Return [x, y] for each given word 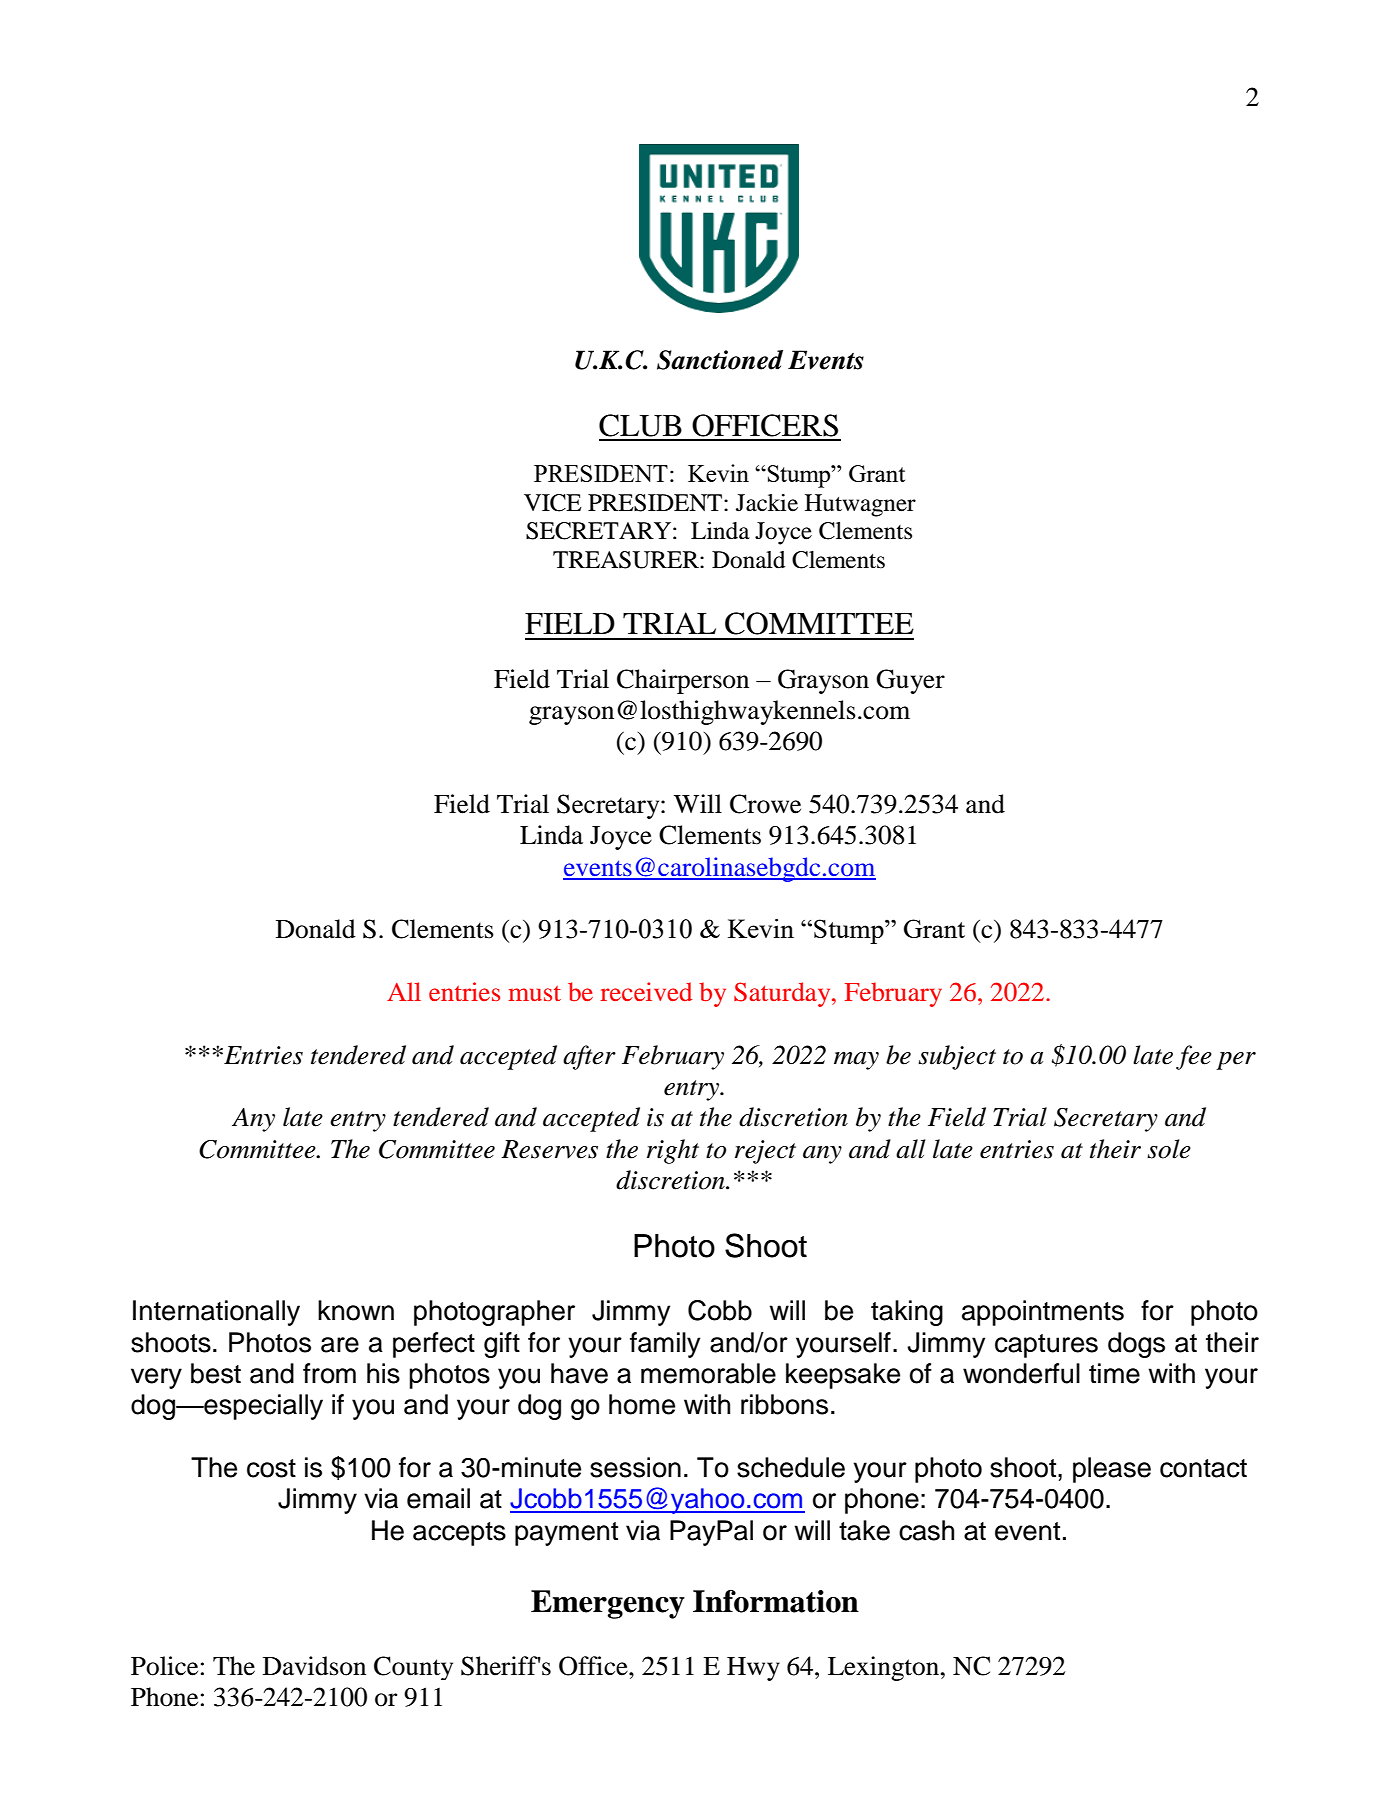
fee [1194, 1057]
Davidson [314, 1666]
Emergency [608, 1604]
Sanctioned [720, 360]
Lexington [883, 1668]
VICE [553, 503]
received [646, 991]
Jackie [767, 503]
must [534, 993]
